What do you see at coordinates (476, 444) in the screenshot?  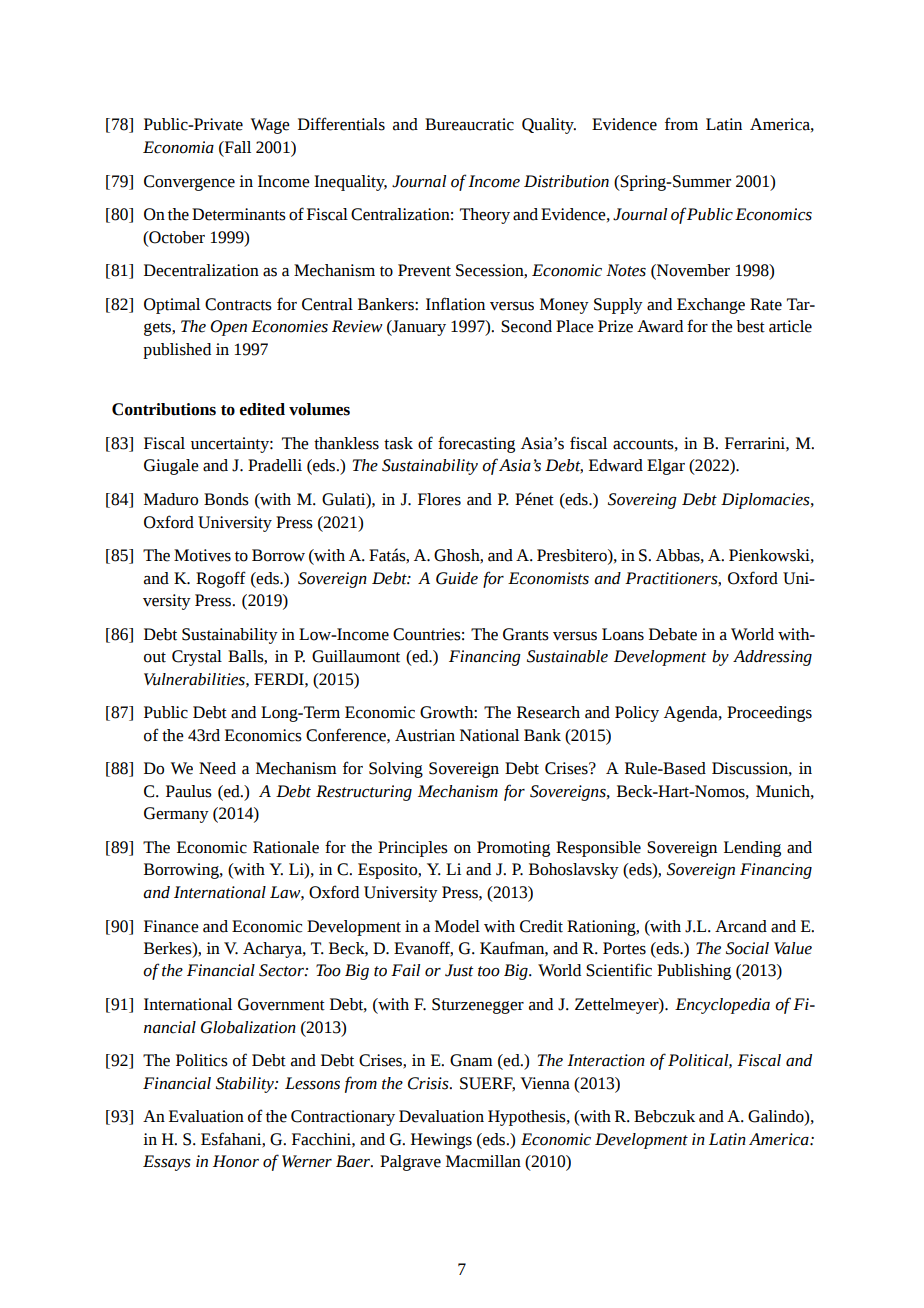 I see `forecasting` at bounding box center [476, 444].
